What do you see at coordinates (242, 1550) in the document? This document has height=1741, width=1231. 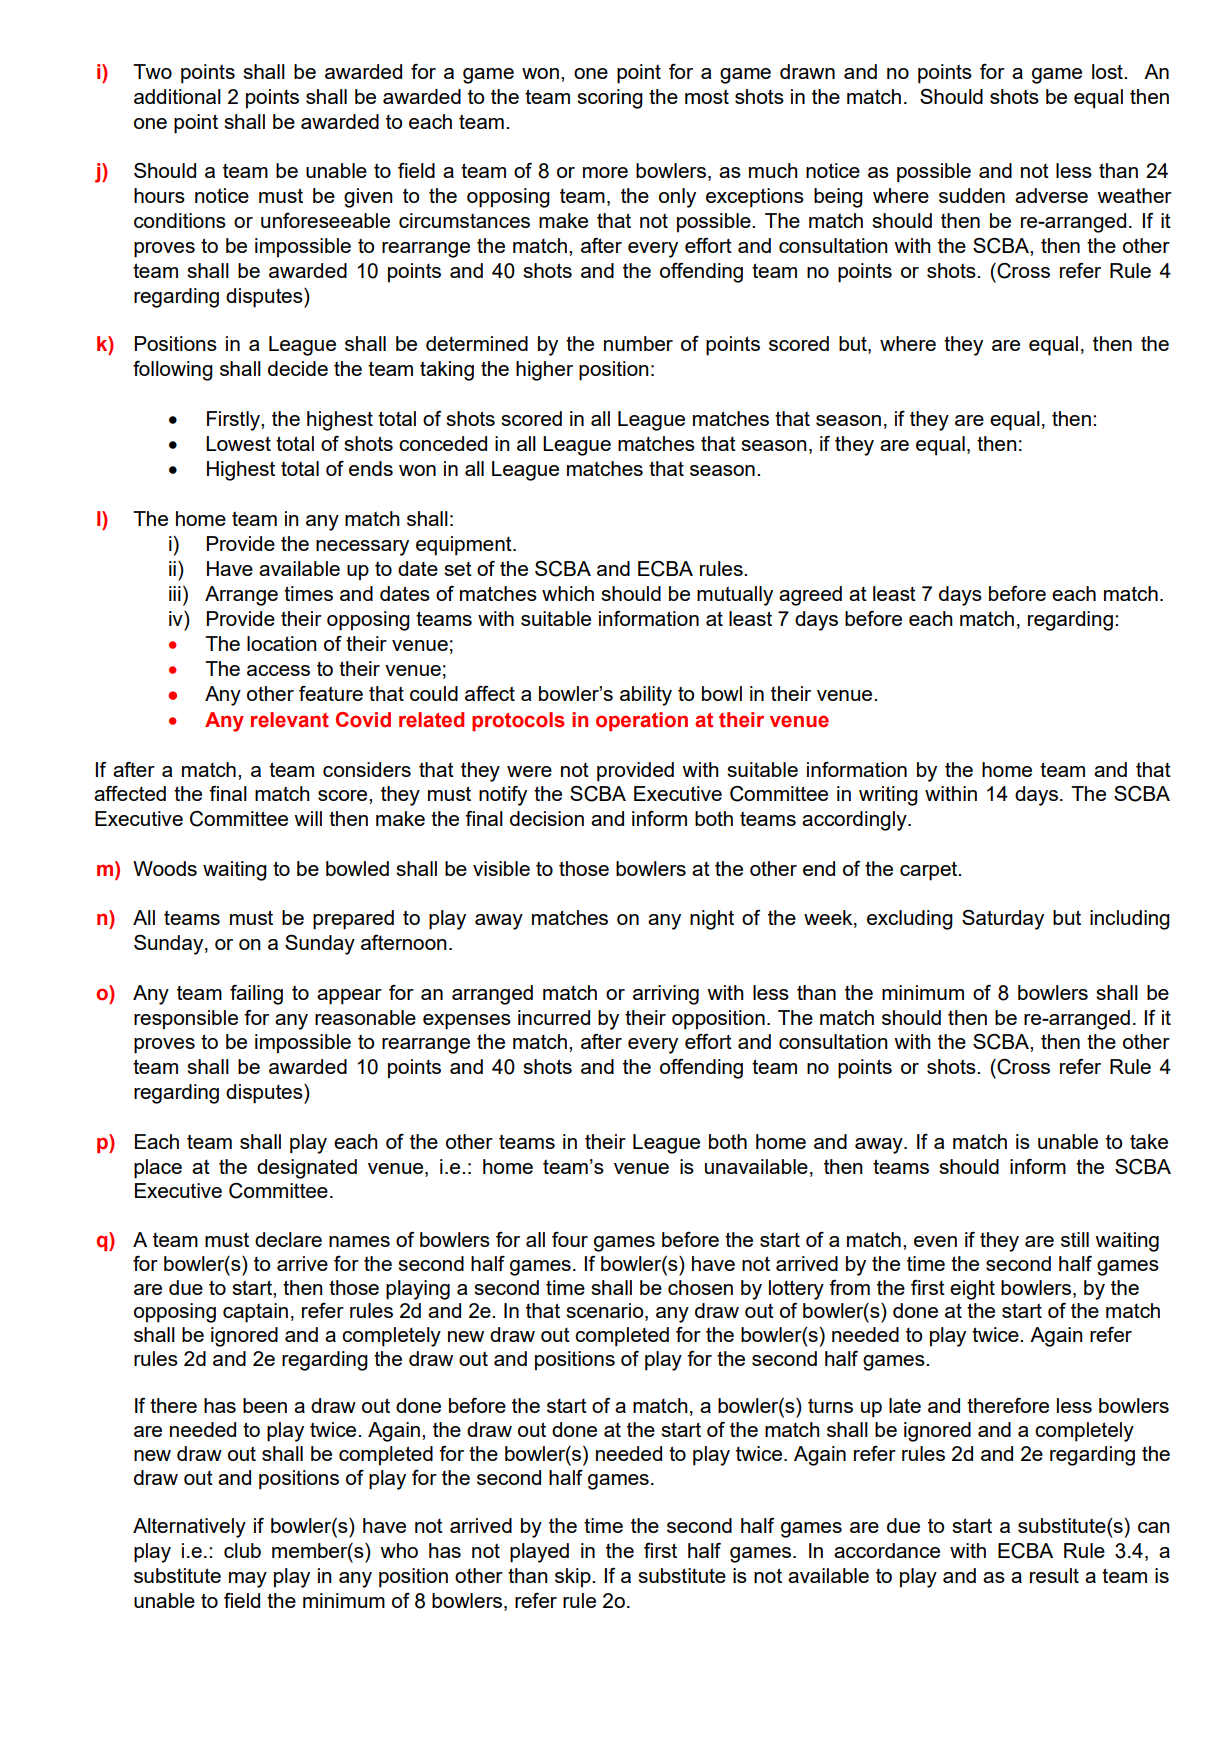 I see `club` at bounding box center [242, 1550].
